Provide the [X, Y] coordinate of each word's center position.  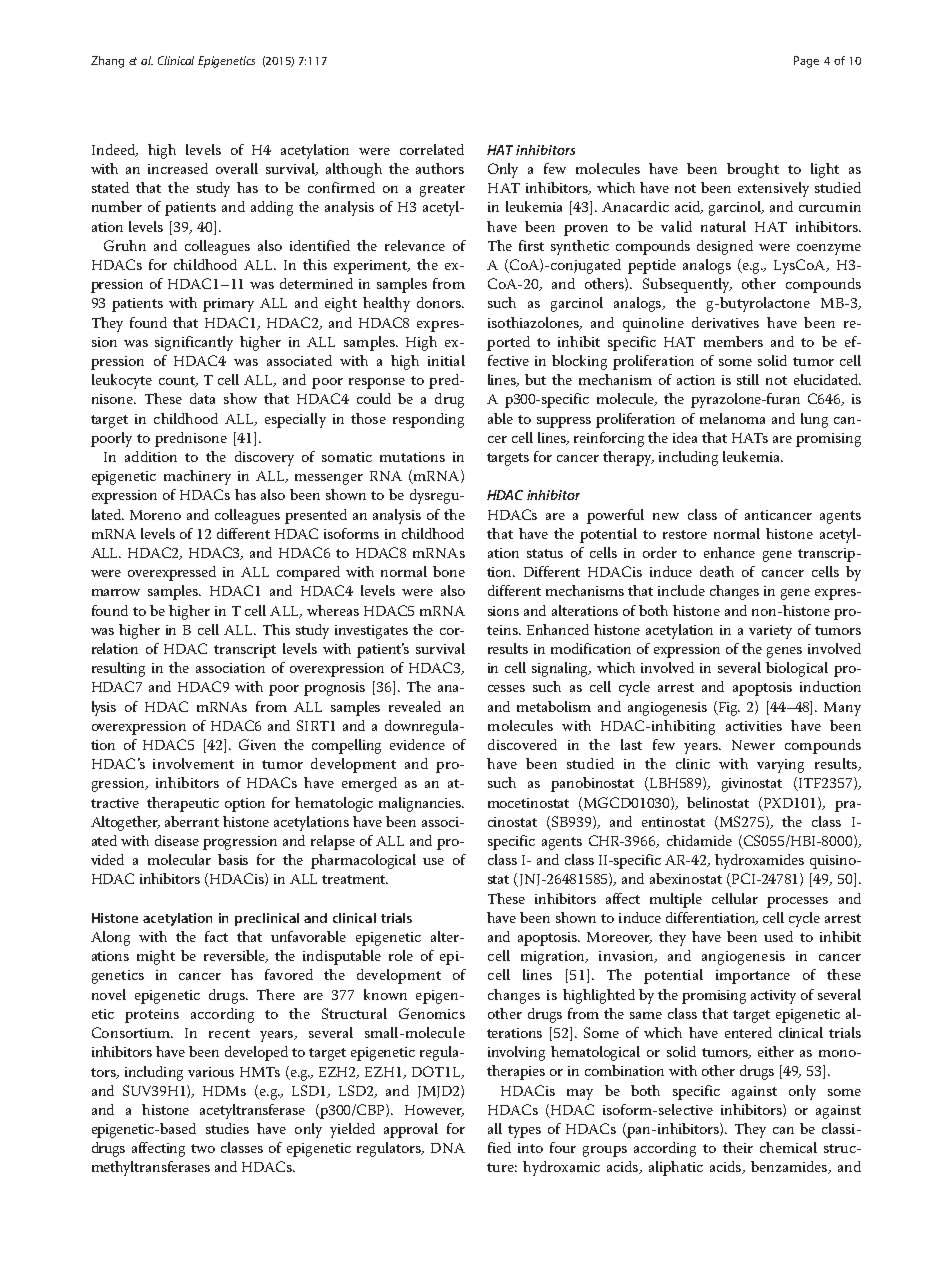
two [203, 1148]
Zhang [107, 62]
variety [770, 632]
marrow [116, 592]
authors [440, 168]
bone [449, 571]
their [738, 1147]
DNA [448, 1148]
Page [806, 62]
